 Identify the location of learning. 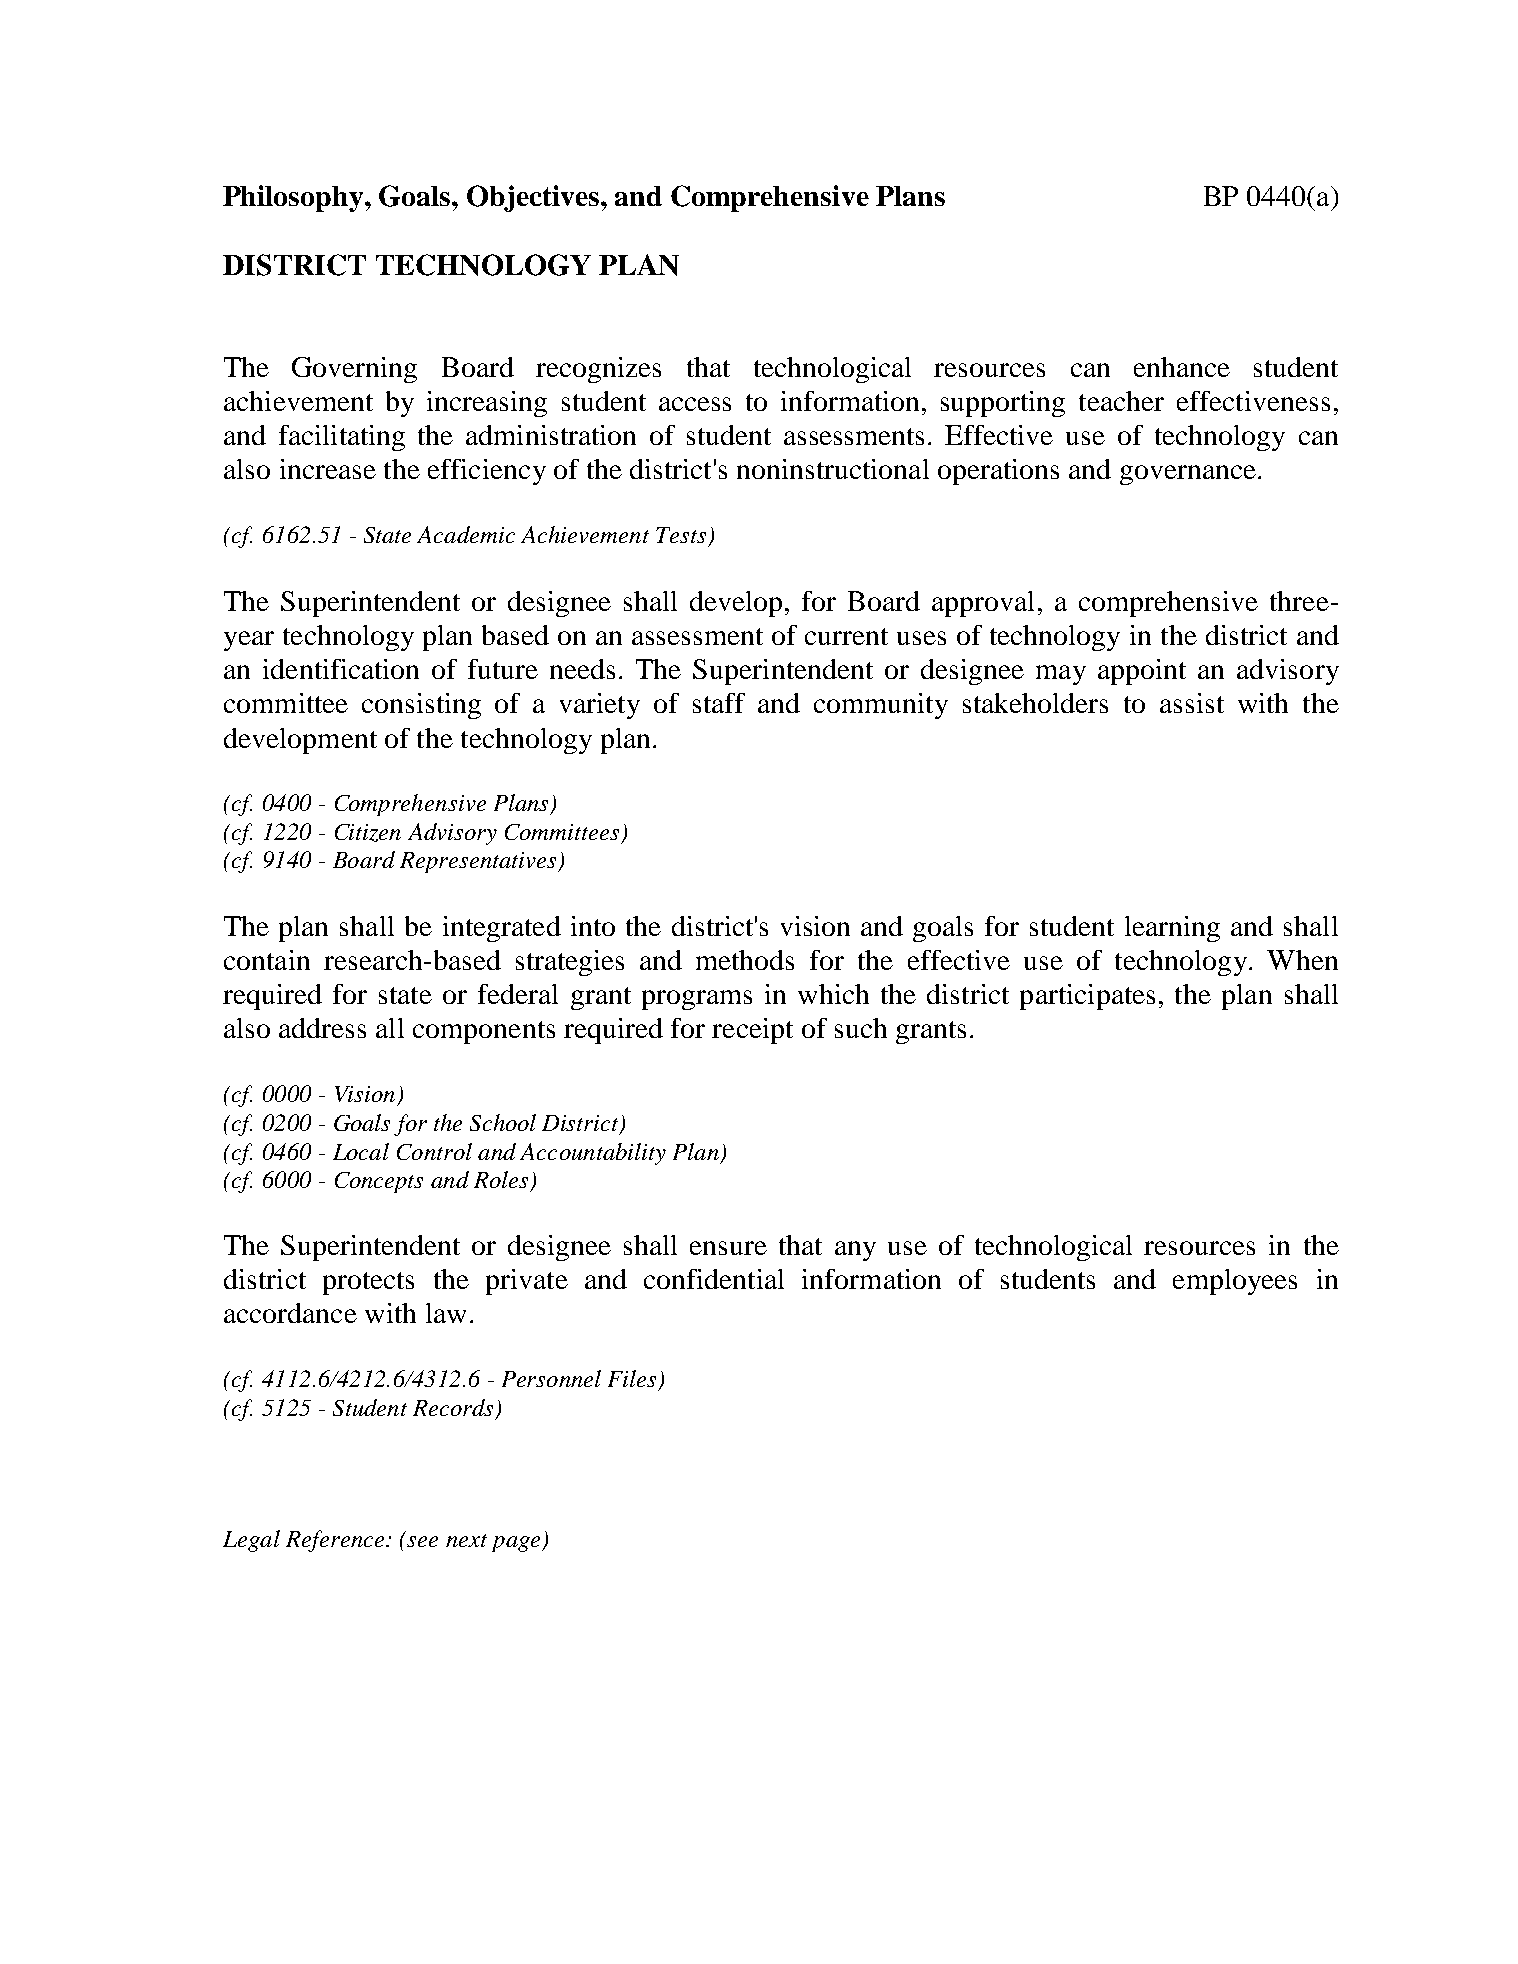
(1172, 929).
